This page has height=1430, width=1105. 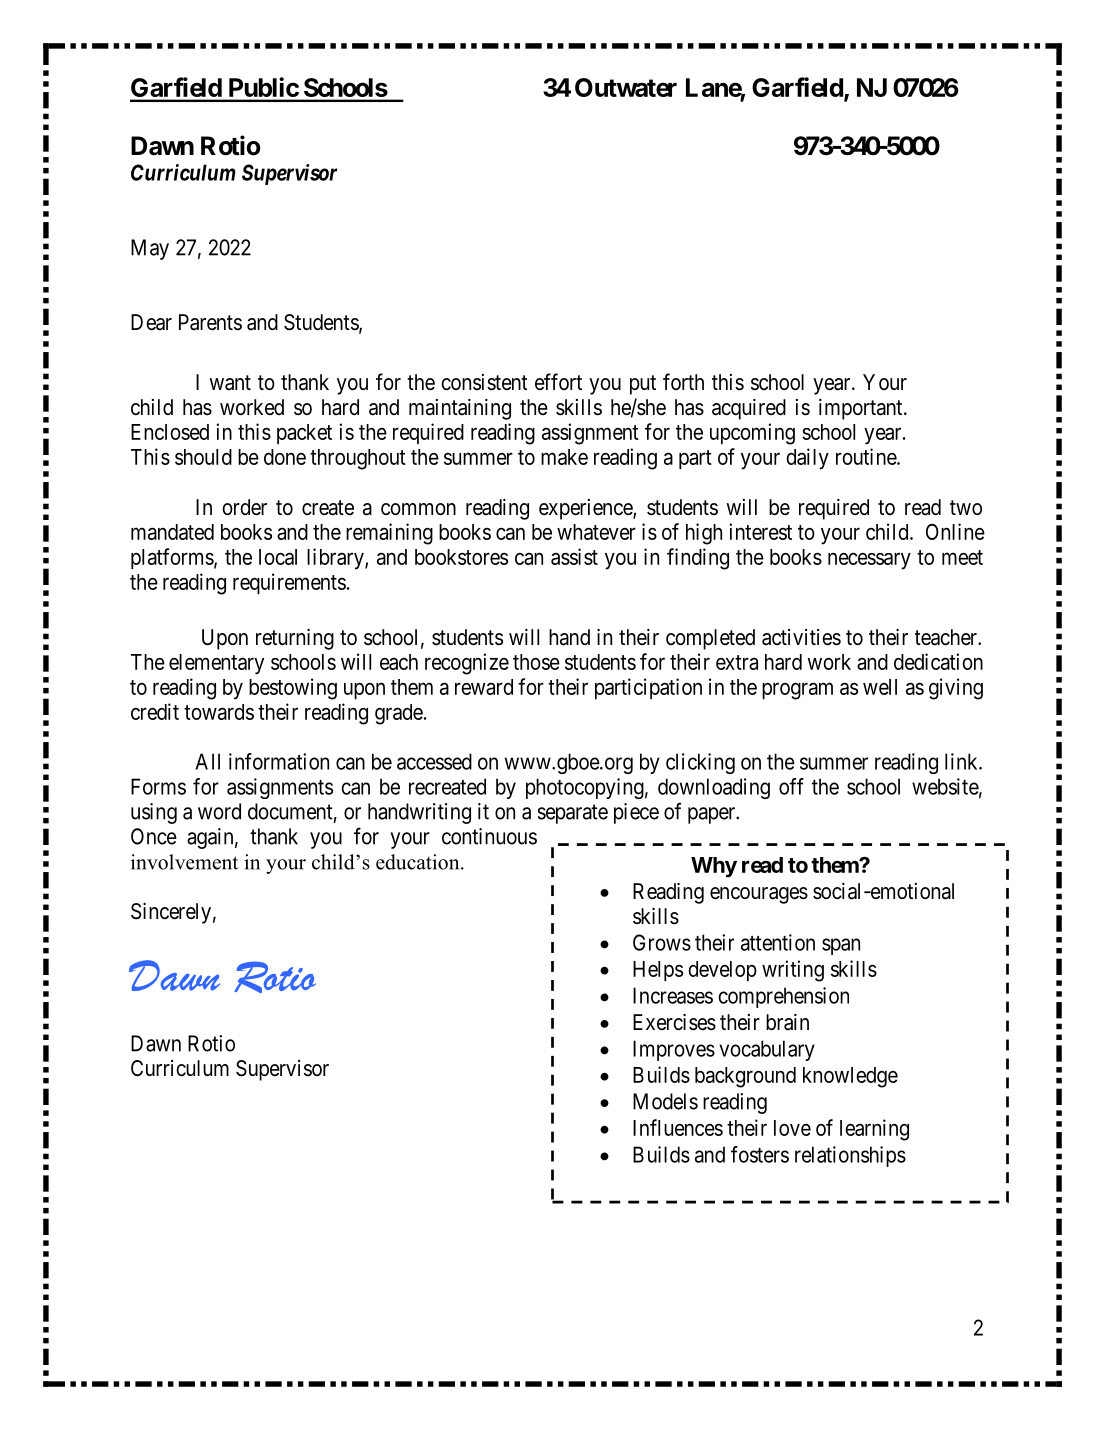 What do you see at coordinates (210, 322) in the page?
I see `Parents` at bounding box center [210, 322].
